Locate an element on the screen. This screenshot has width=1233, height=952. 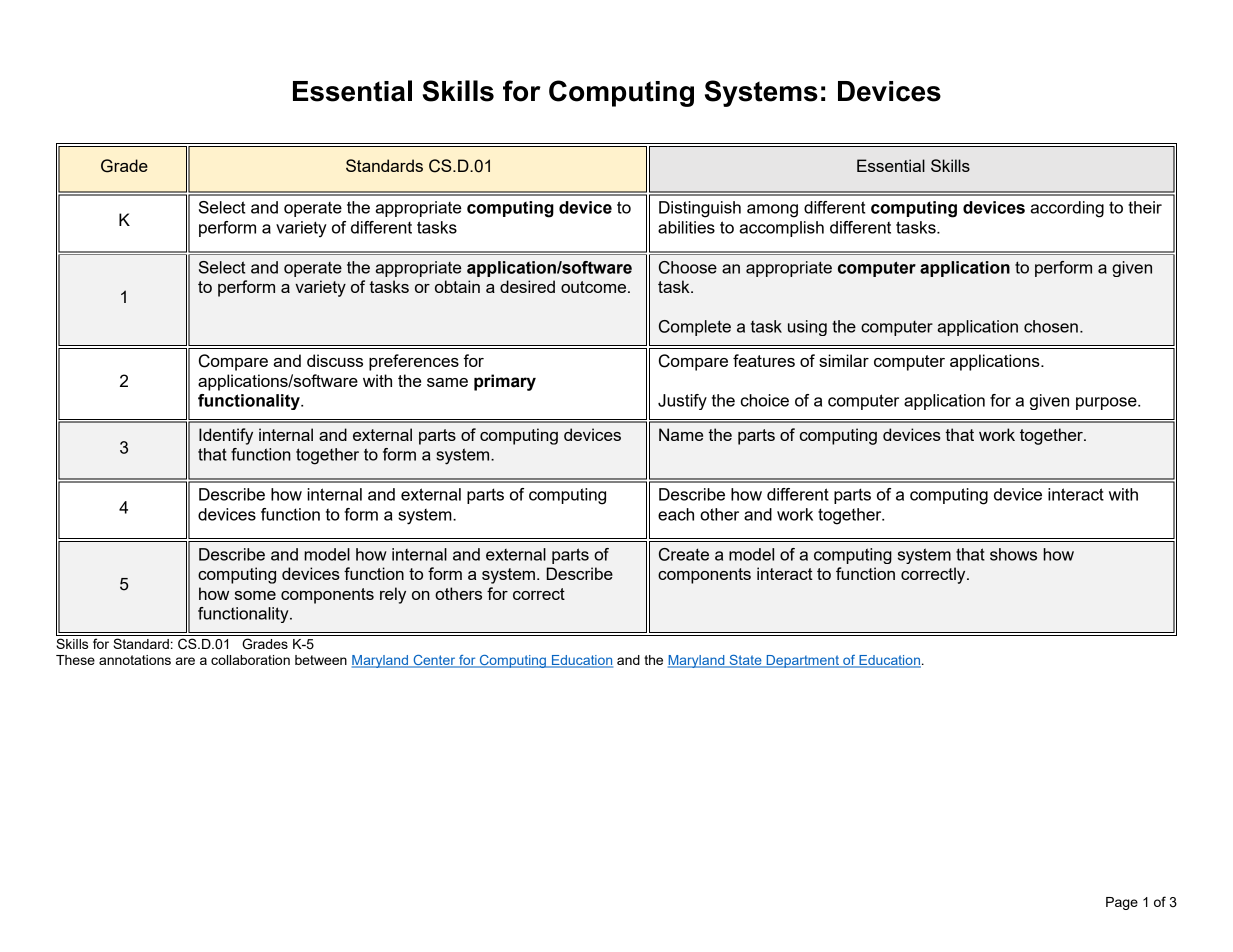
according is located at coordinates (1067, 209).
